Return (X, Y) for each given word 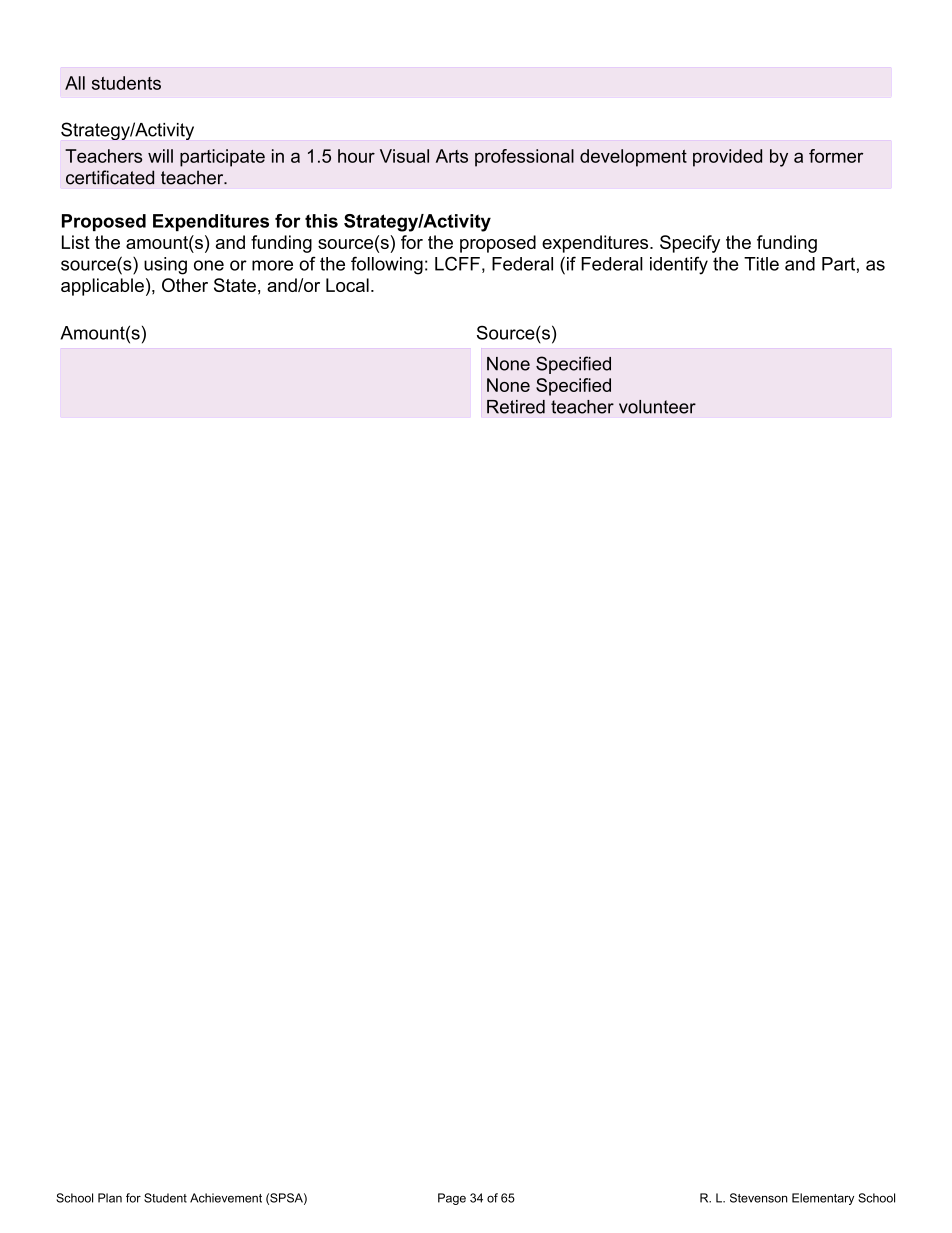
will (160, 156)
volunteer (657, 407)
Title (761, 264)
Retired (516, 407)
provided (727, 158)
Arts (452, 156)
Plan (110, 1198)
